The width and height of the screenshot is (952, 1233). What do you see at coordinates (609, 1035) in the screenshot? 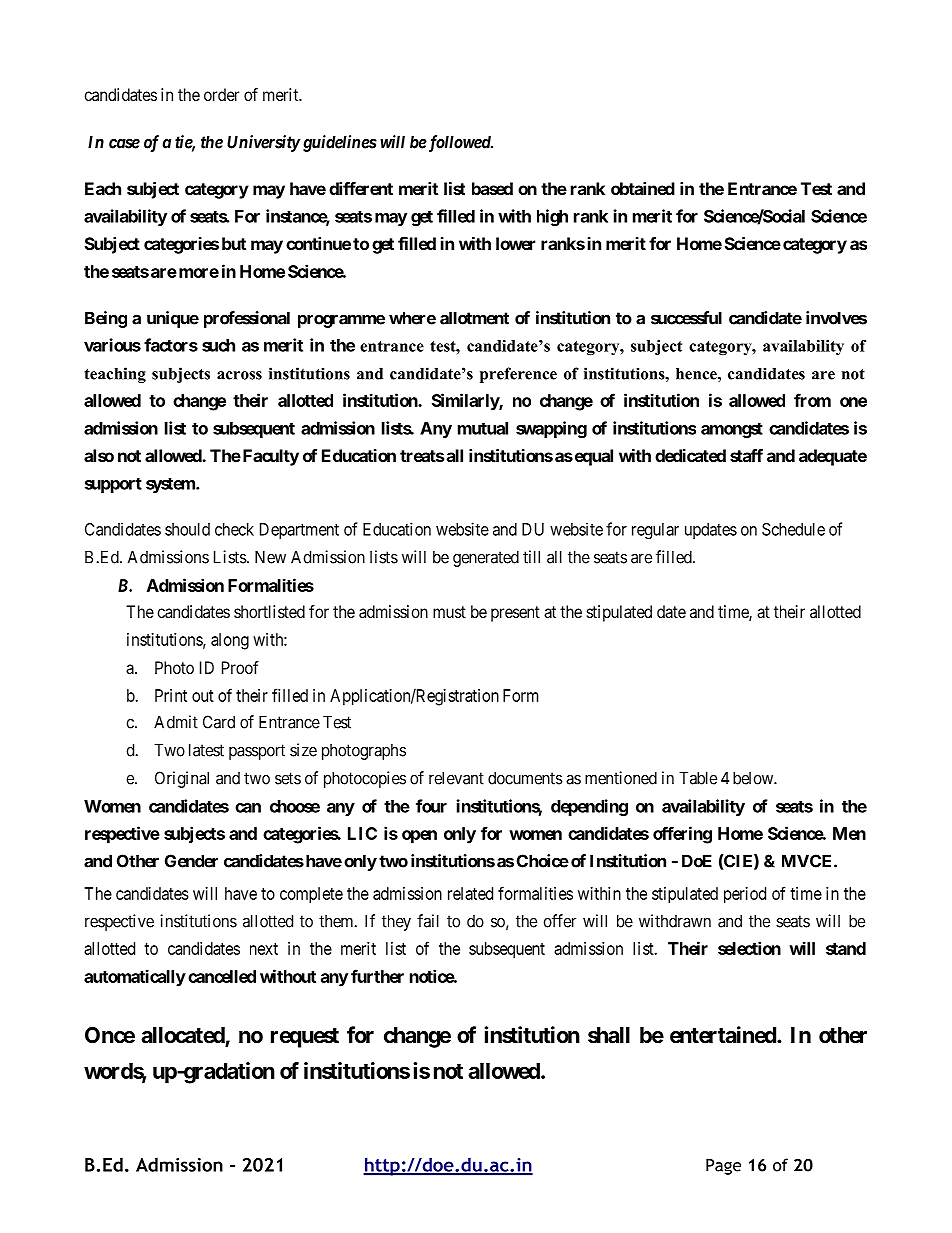
I see `shall` at bounding box center [609, 1035].
